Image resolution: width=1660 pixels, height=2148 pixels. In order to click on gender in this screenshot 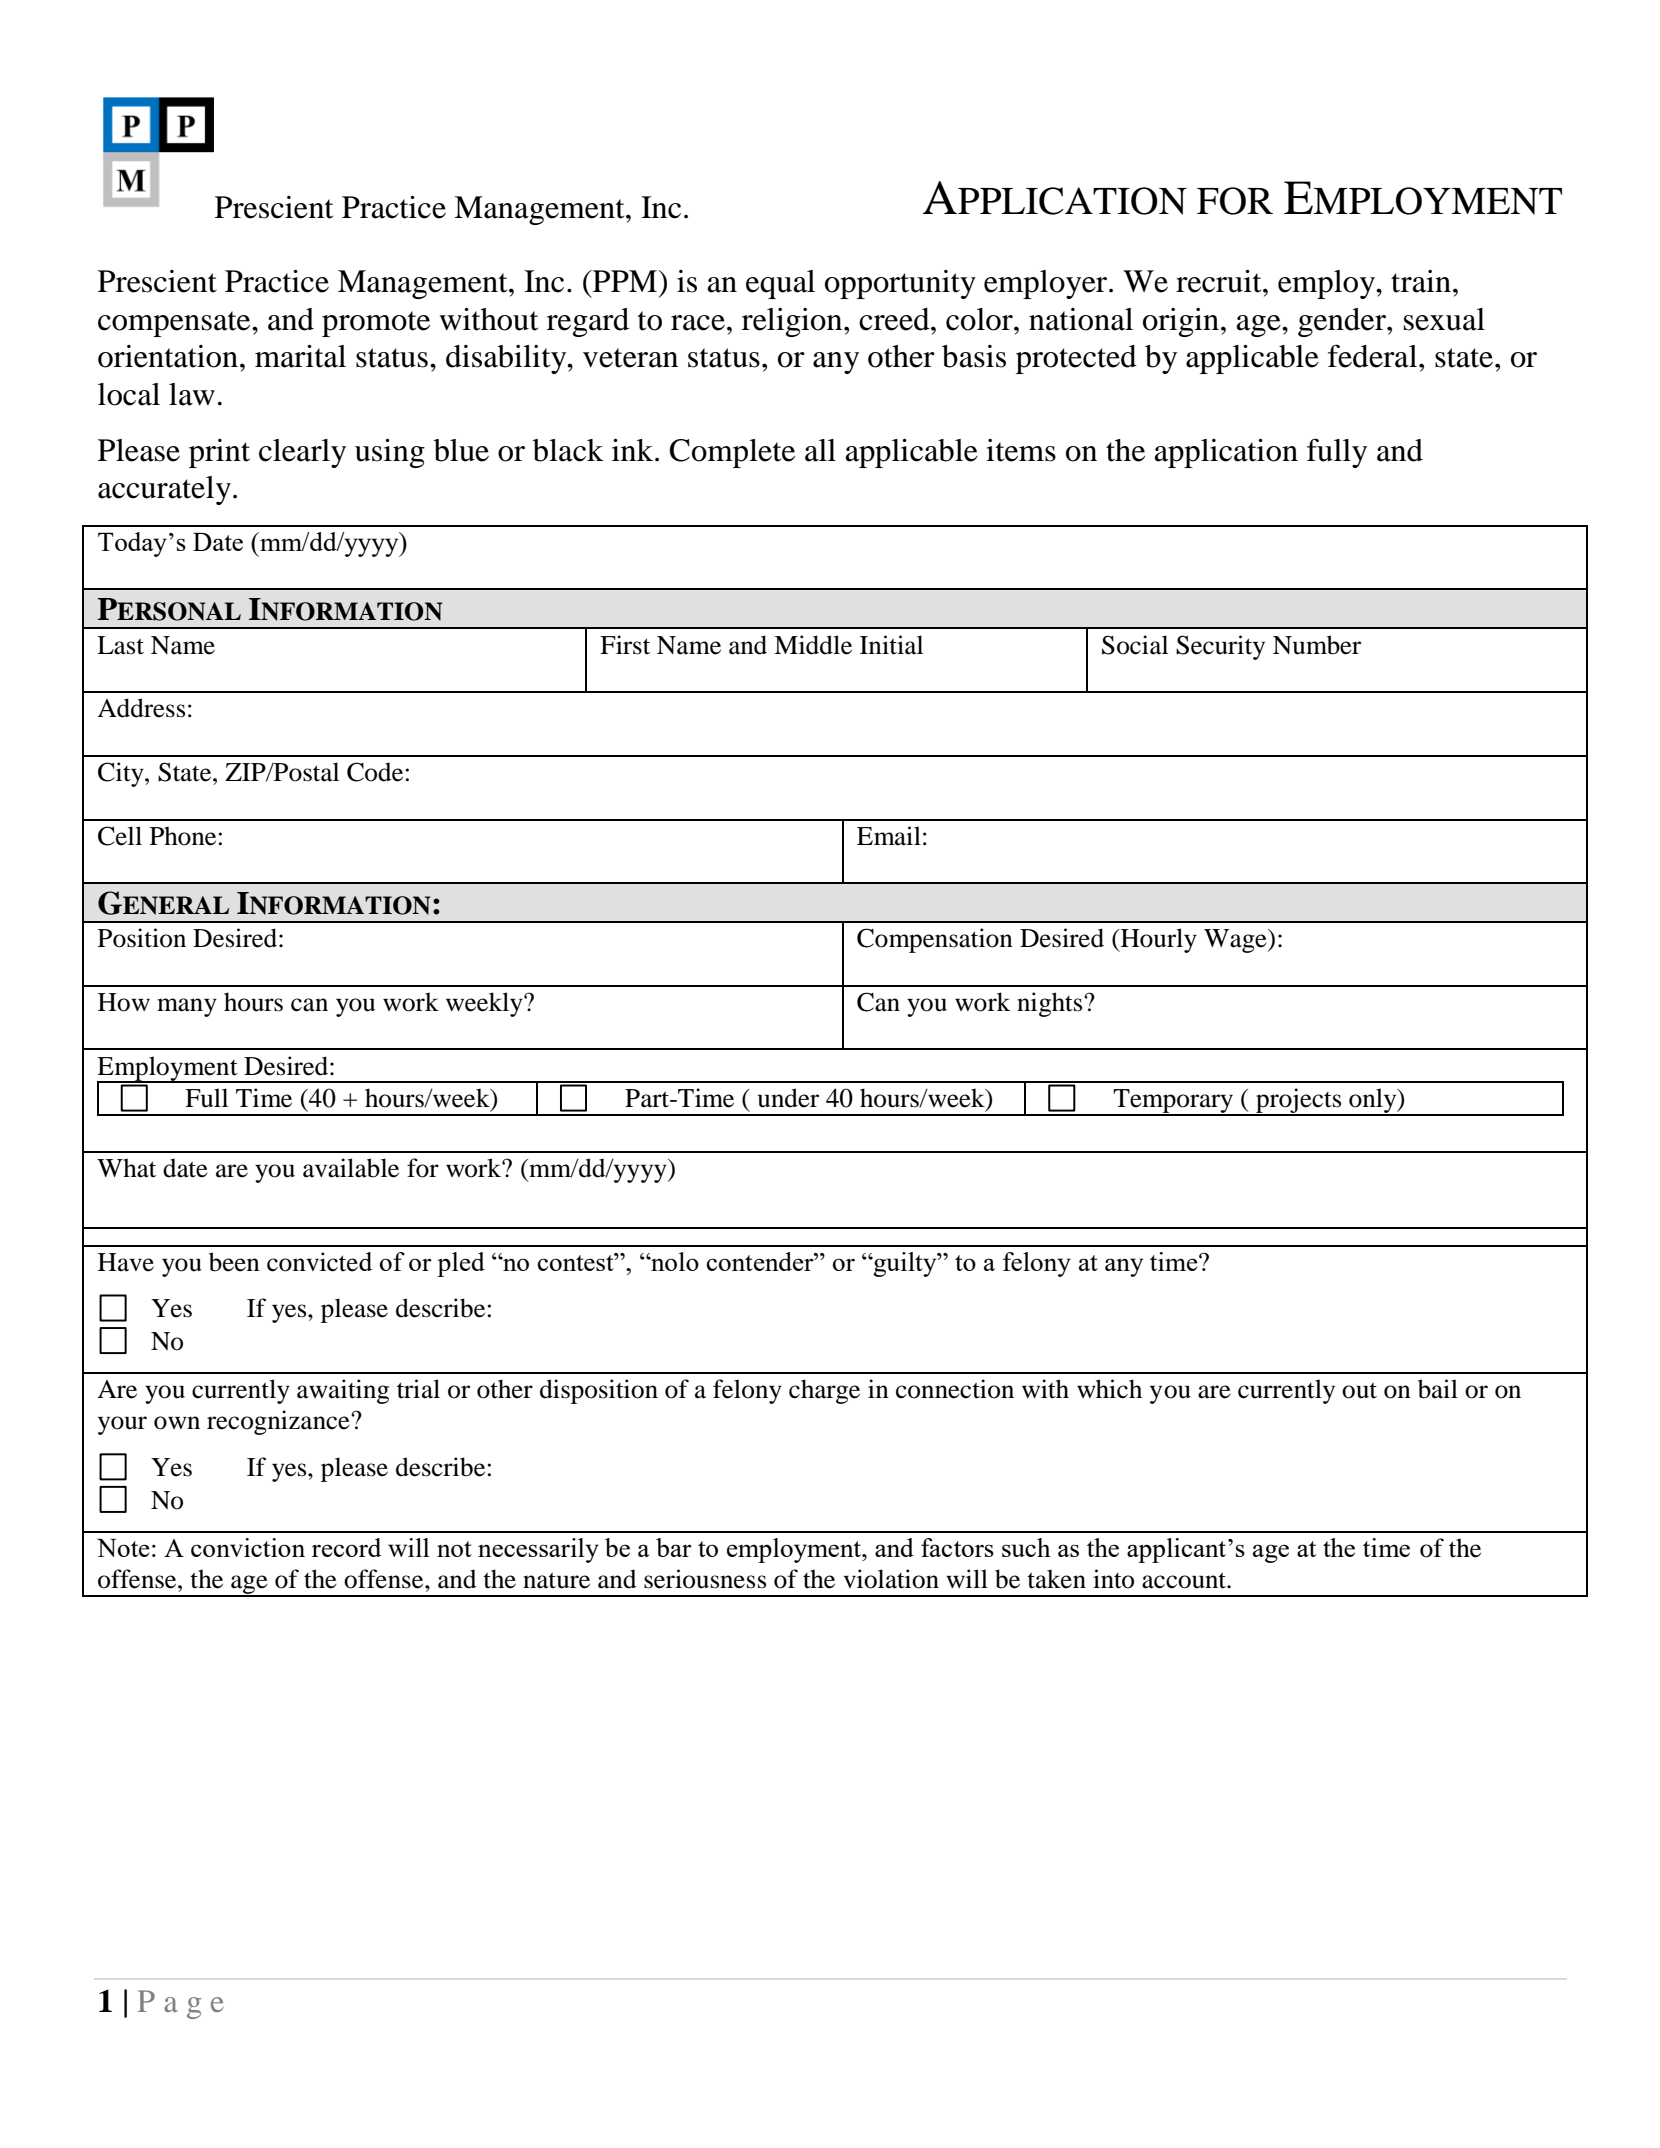, I will do `click(1343, 322)`.
